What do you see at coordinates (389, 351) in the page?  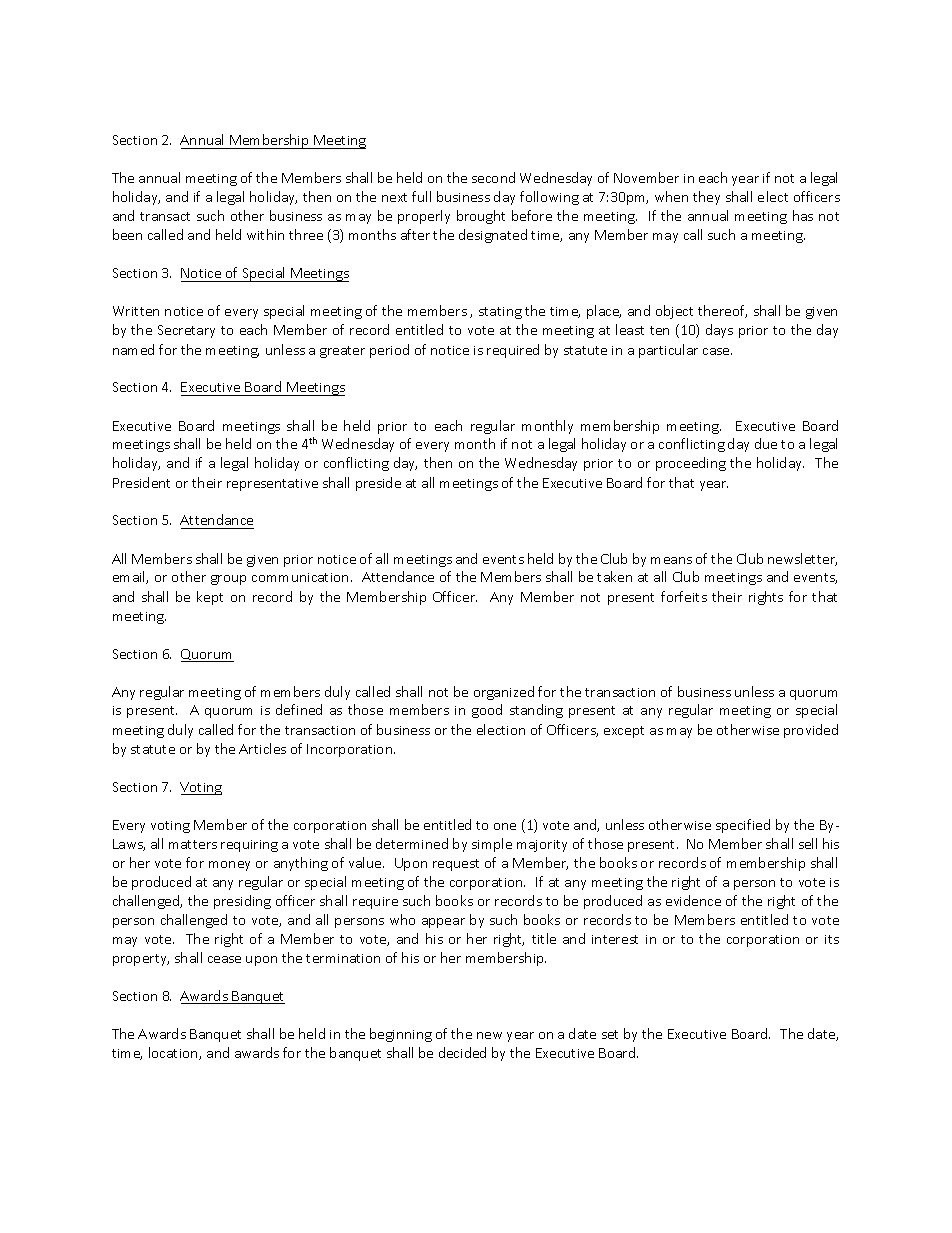 I see `period` at bounding box center [389, 351].
